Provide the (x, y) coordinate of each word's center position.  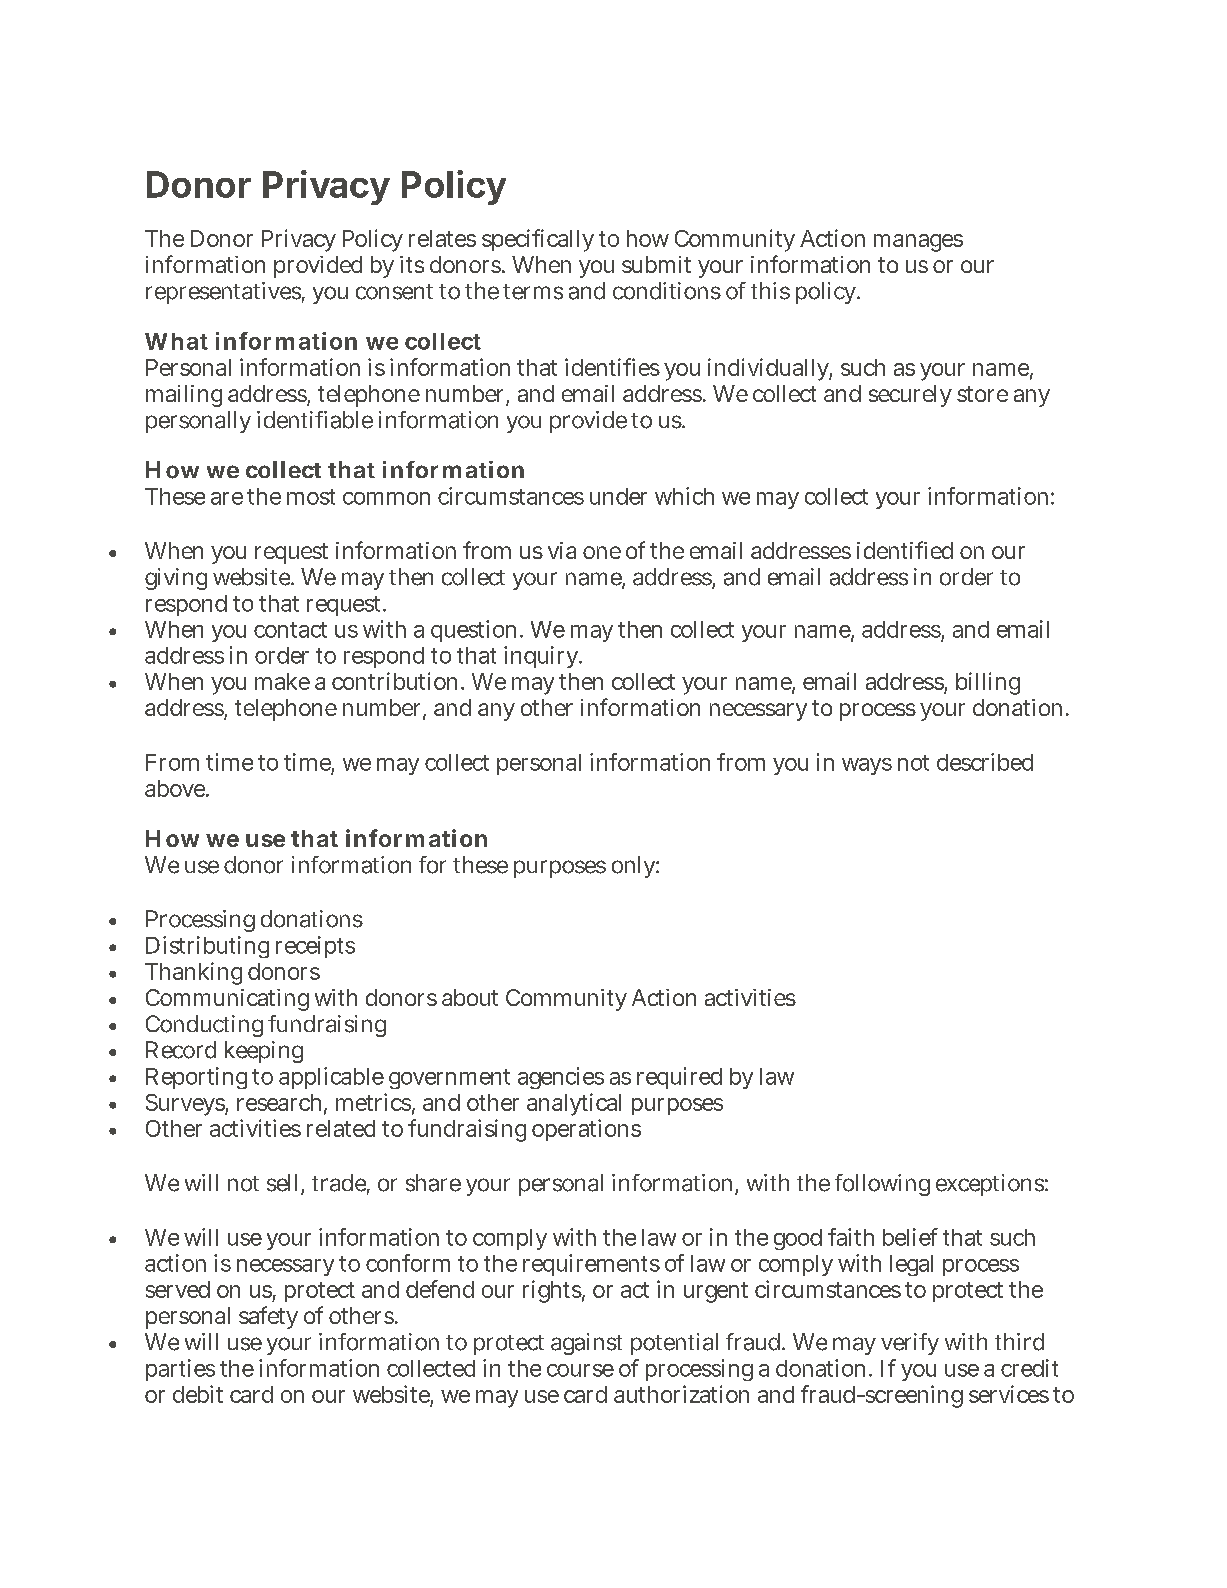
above (176, 788)
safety (268, 1317)
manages (918, 243)
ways (867, 766)
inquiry (543, 657)
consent (394, 292)
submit (656, 264)
